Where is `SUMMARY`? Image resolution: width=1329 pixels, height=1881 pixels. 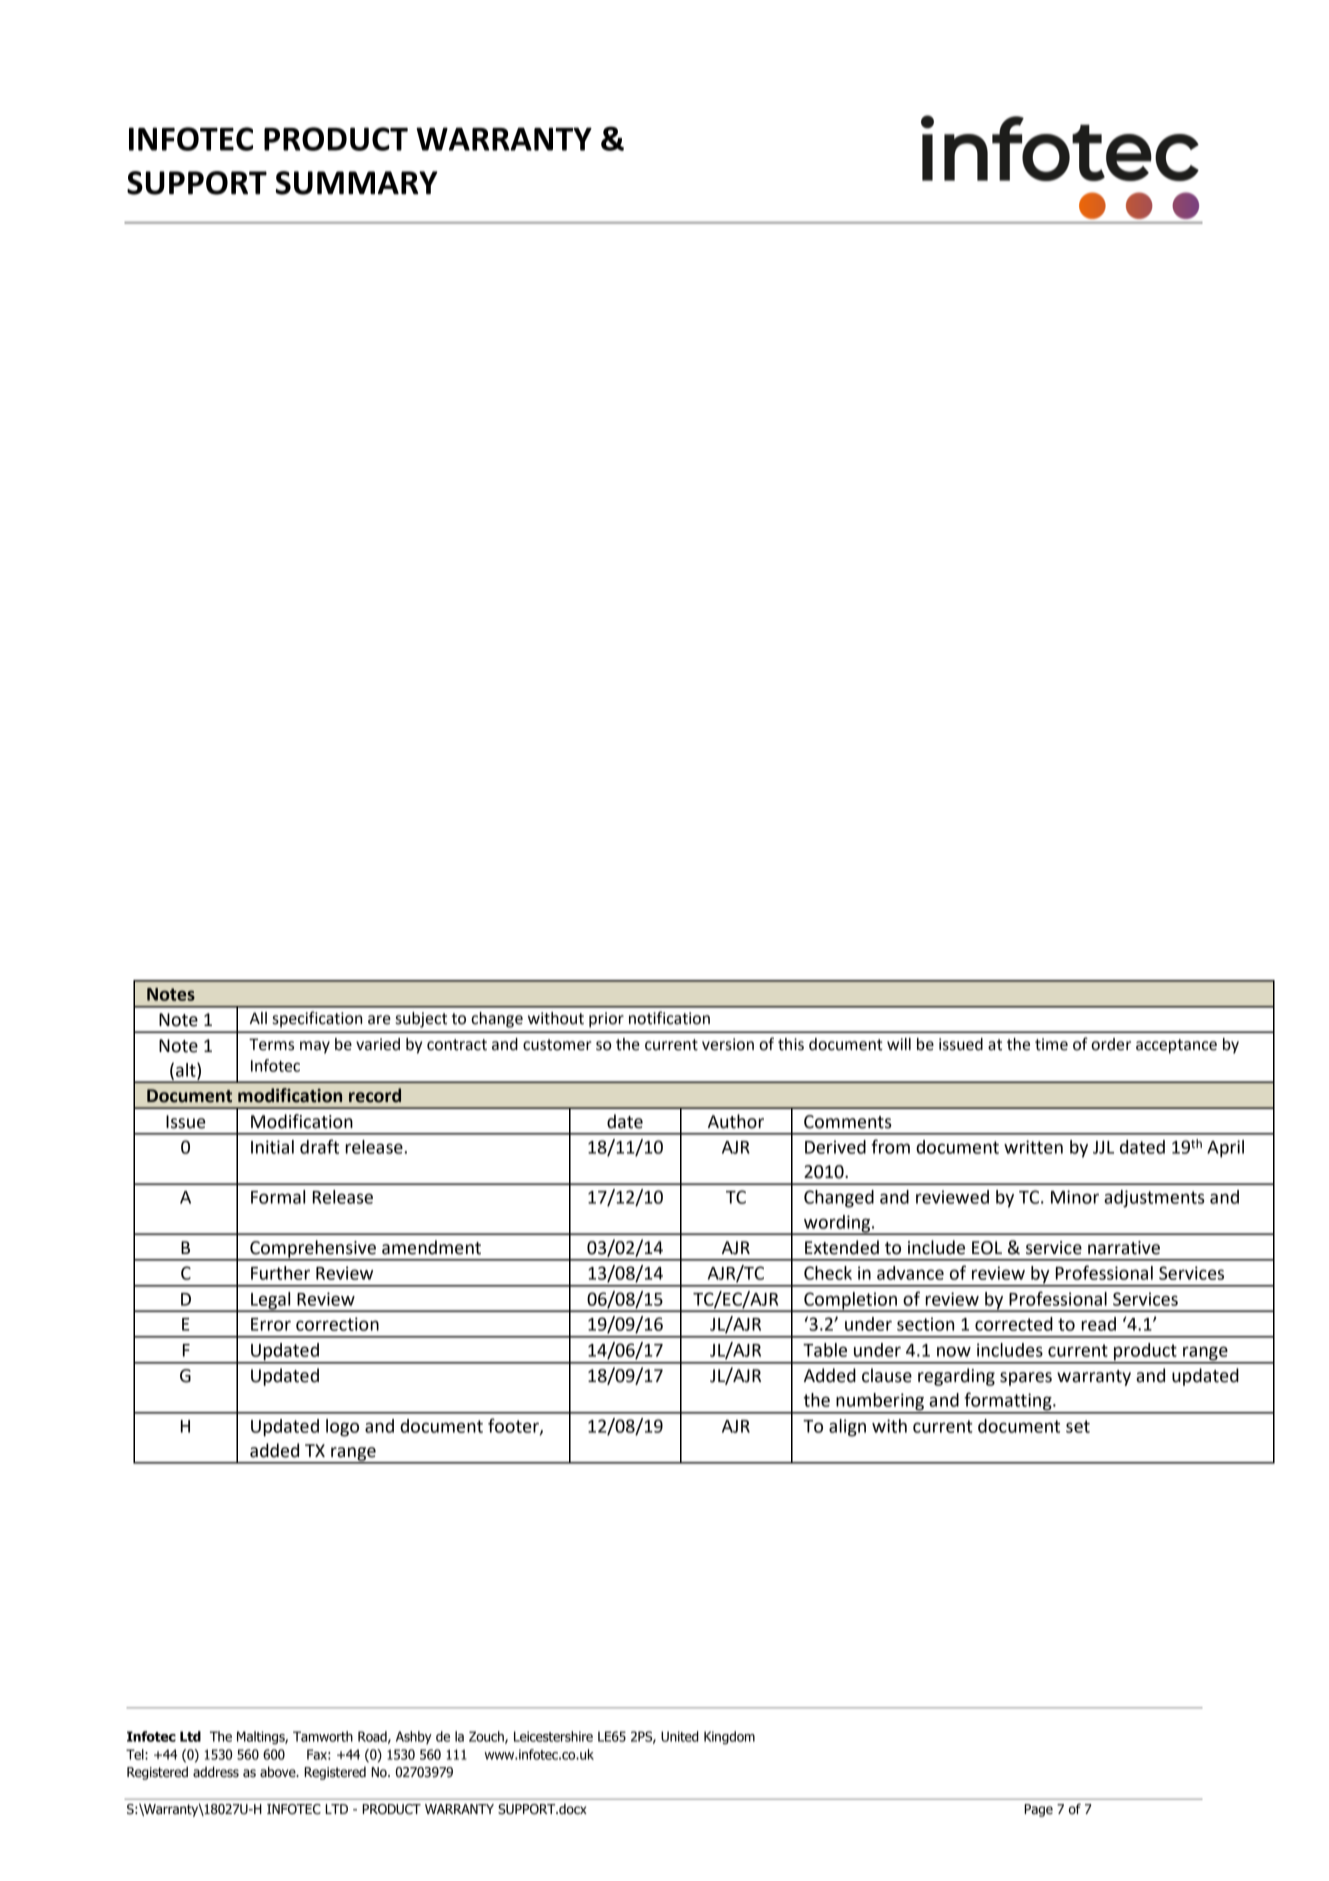 SUMMARY is located at coordinates (357, 183).
